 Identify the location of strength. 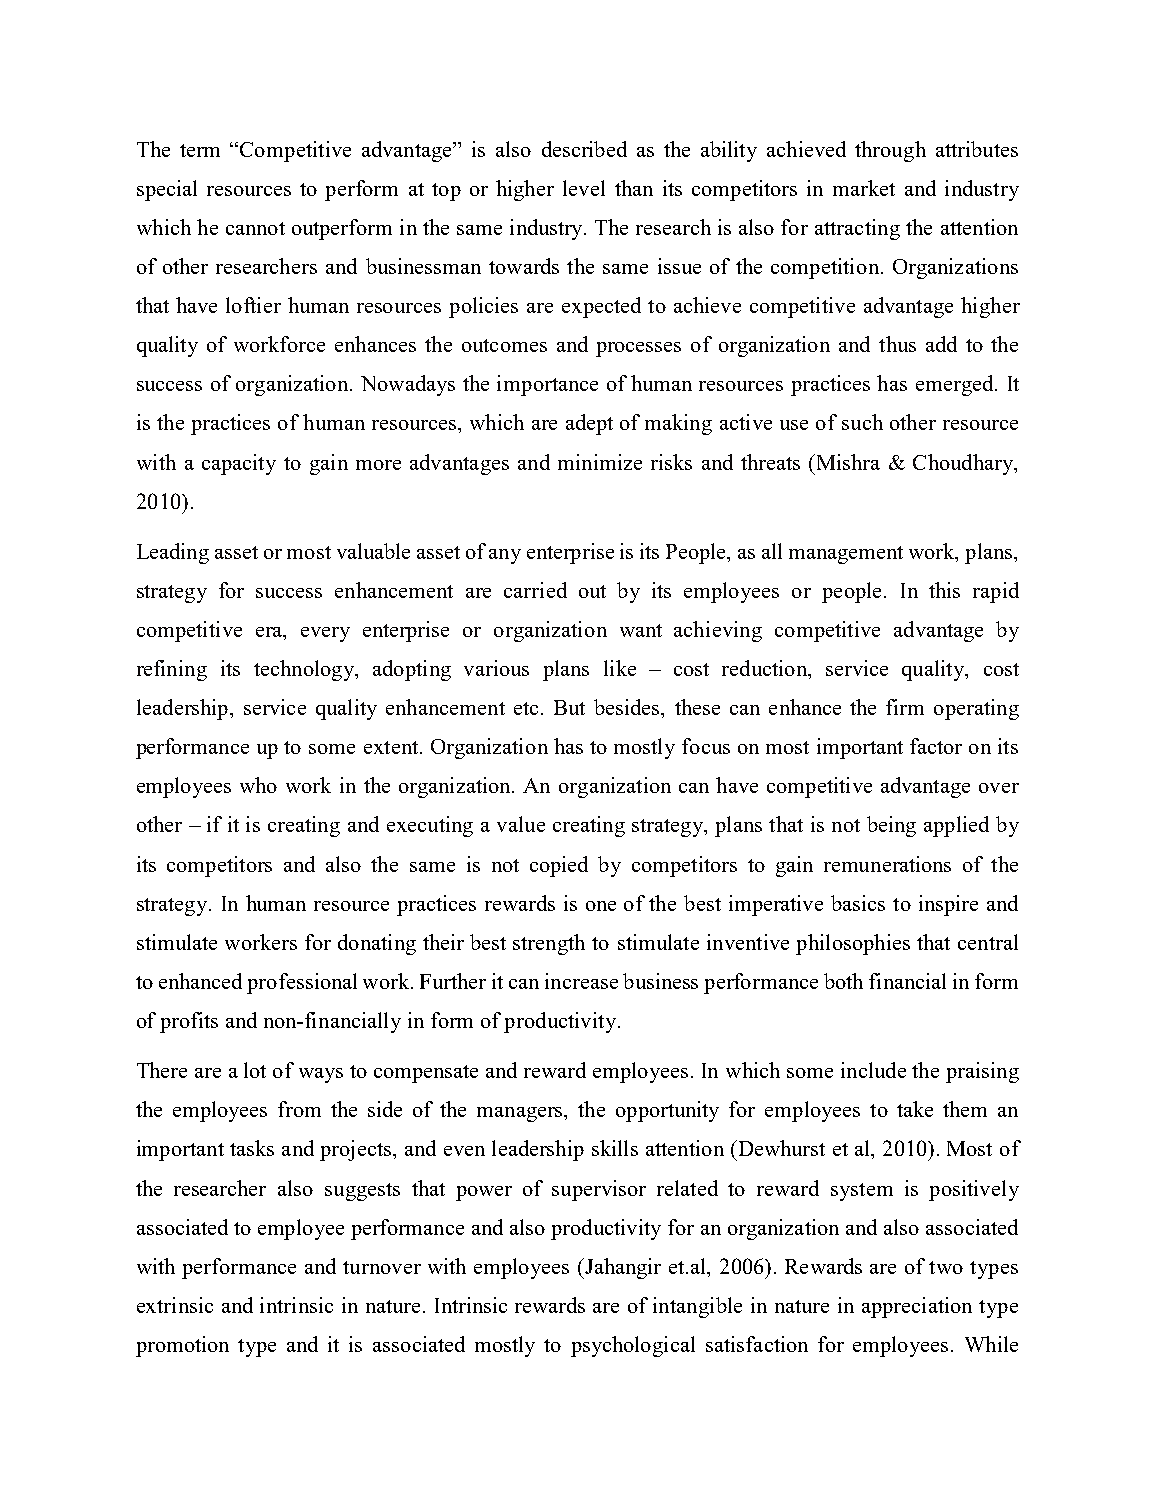
(549, 944).
